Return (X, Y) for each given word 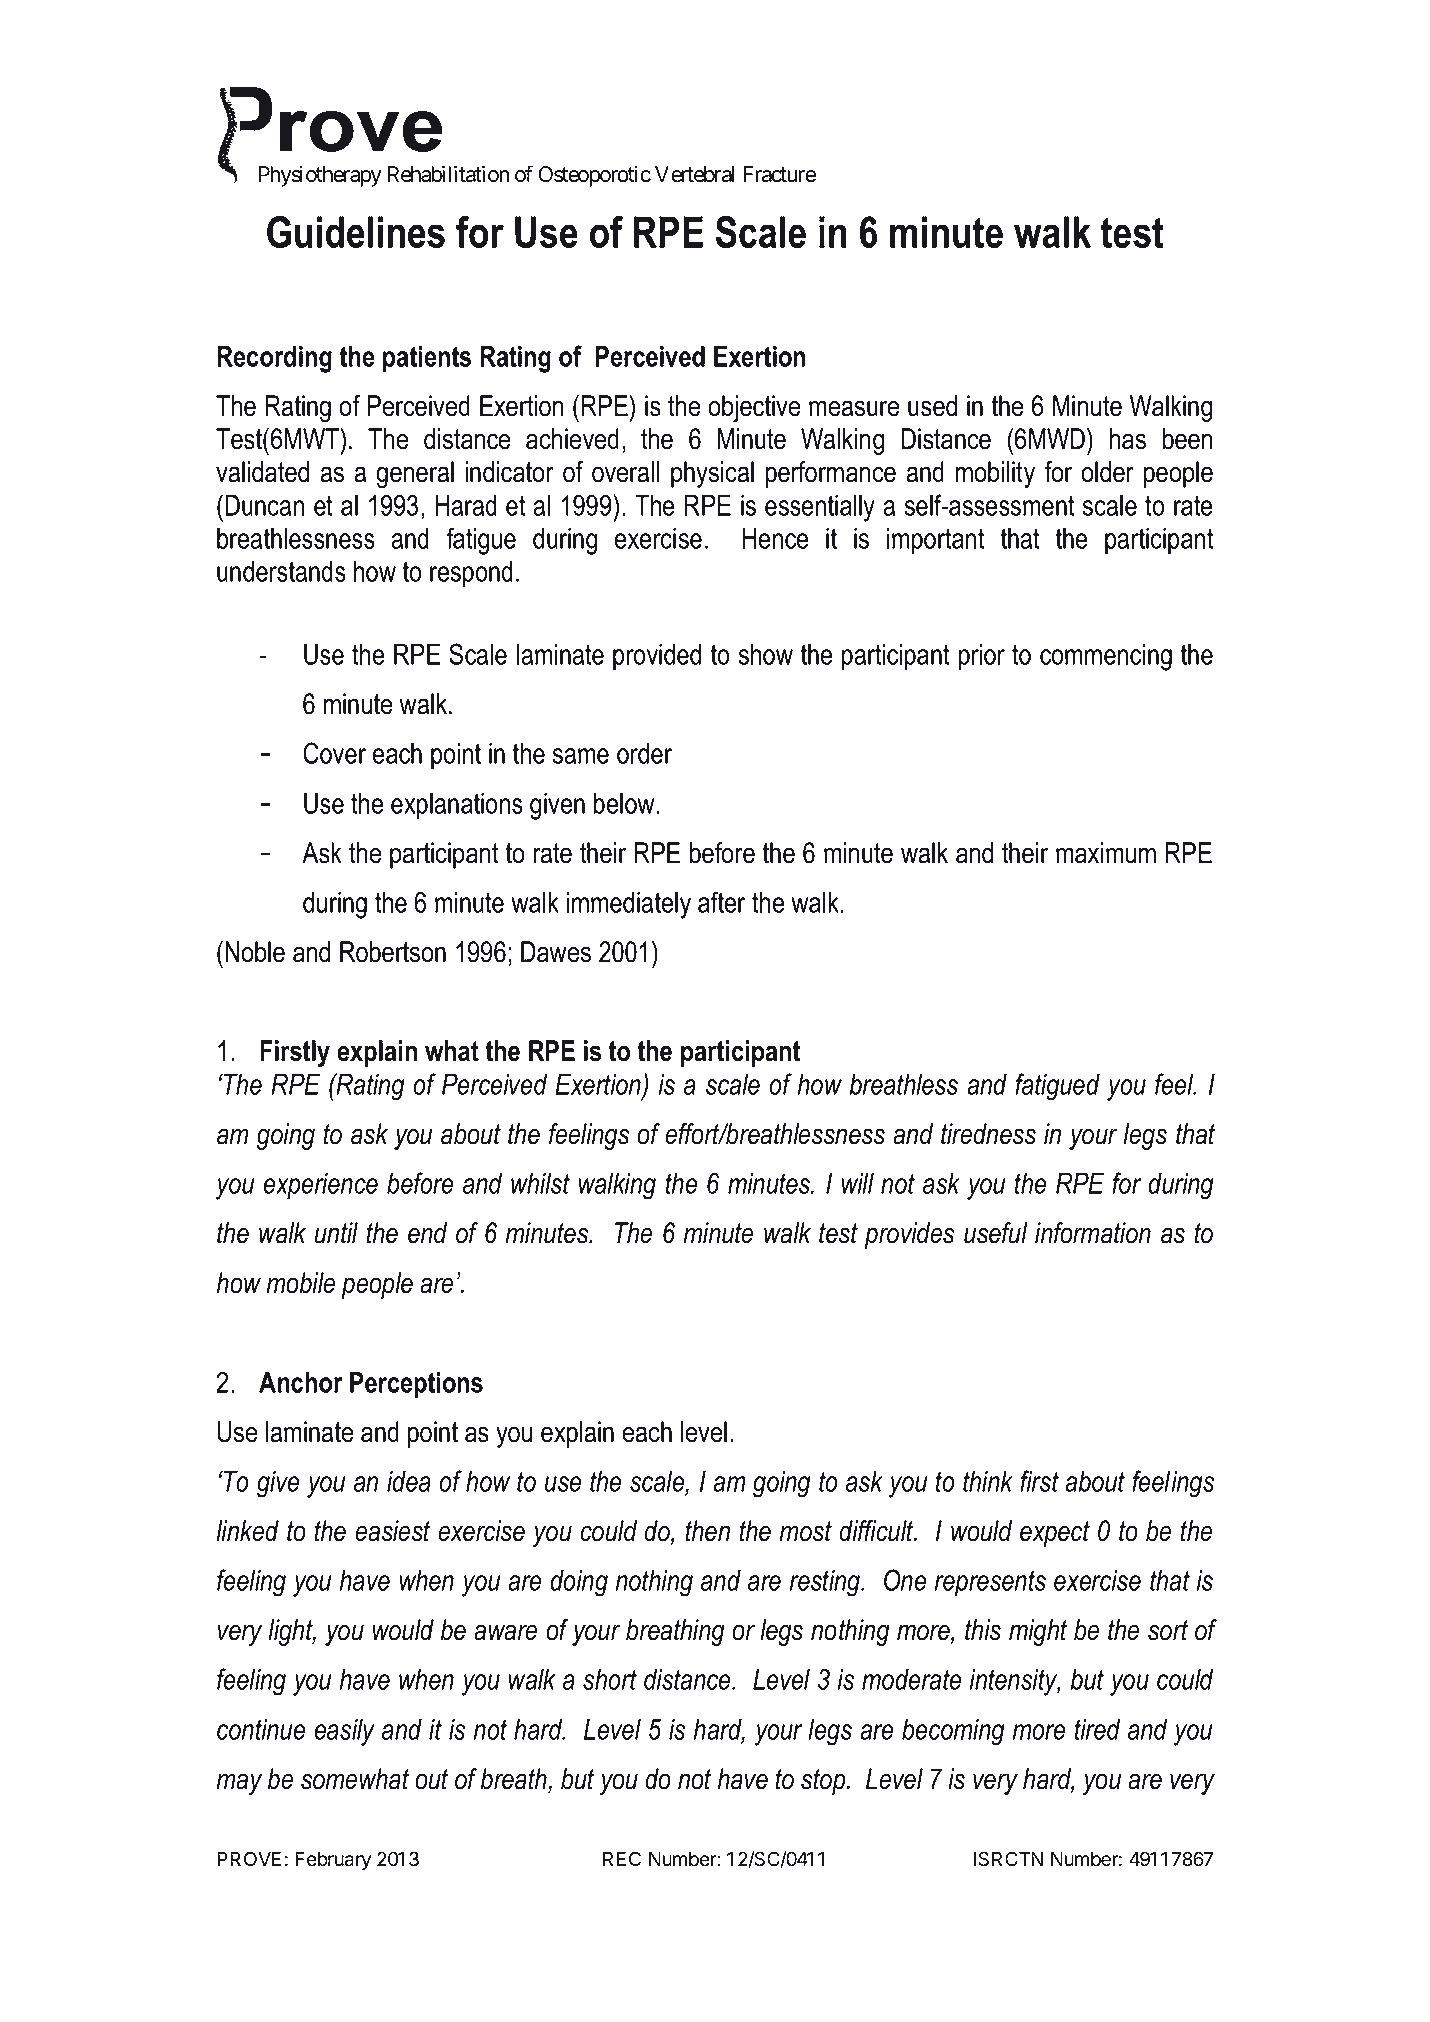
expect (1055, 1534)
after (721, 902)
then (708, 1531)
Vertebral (694, 174)
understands (281, 571)
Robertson (393, 952)
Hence (775, 538)
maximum (1106, 853)
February (333, 1861)
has (1128, 439)
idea (409, 1481)
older (1107, 472)
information (1093, 1233)
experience (320, 1186)
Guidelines (356, 232)
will (858, 1183)
